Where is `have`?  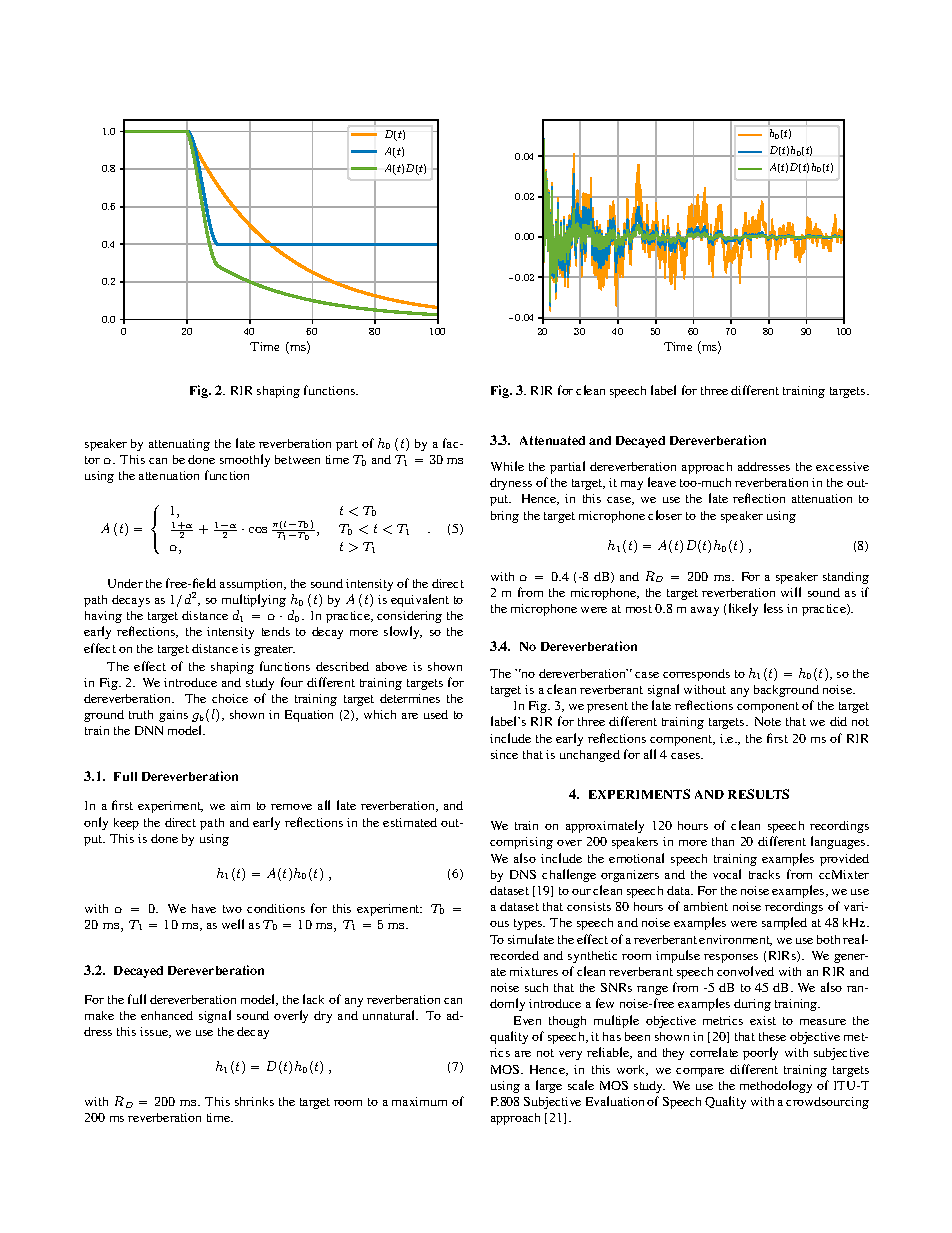 have is located at coordinates (204, 908).
